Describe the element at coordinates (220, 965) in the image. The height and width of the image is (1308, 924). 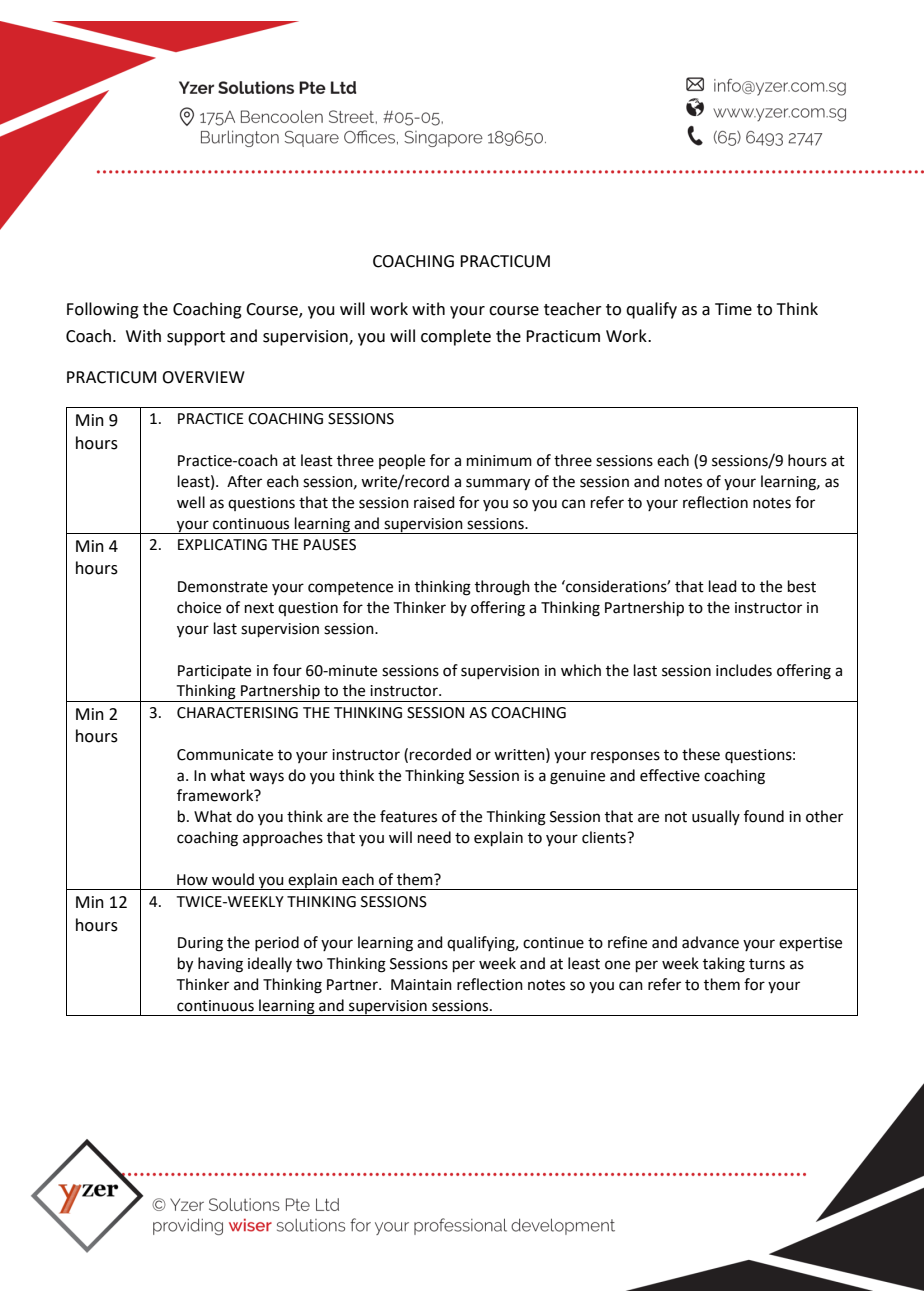
I see `having` at that location.
